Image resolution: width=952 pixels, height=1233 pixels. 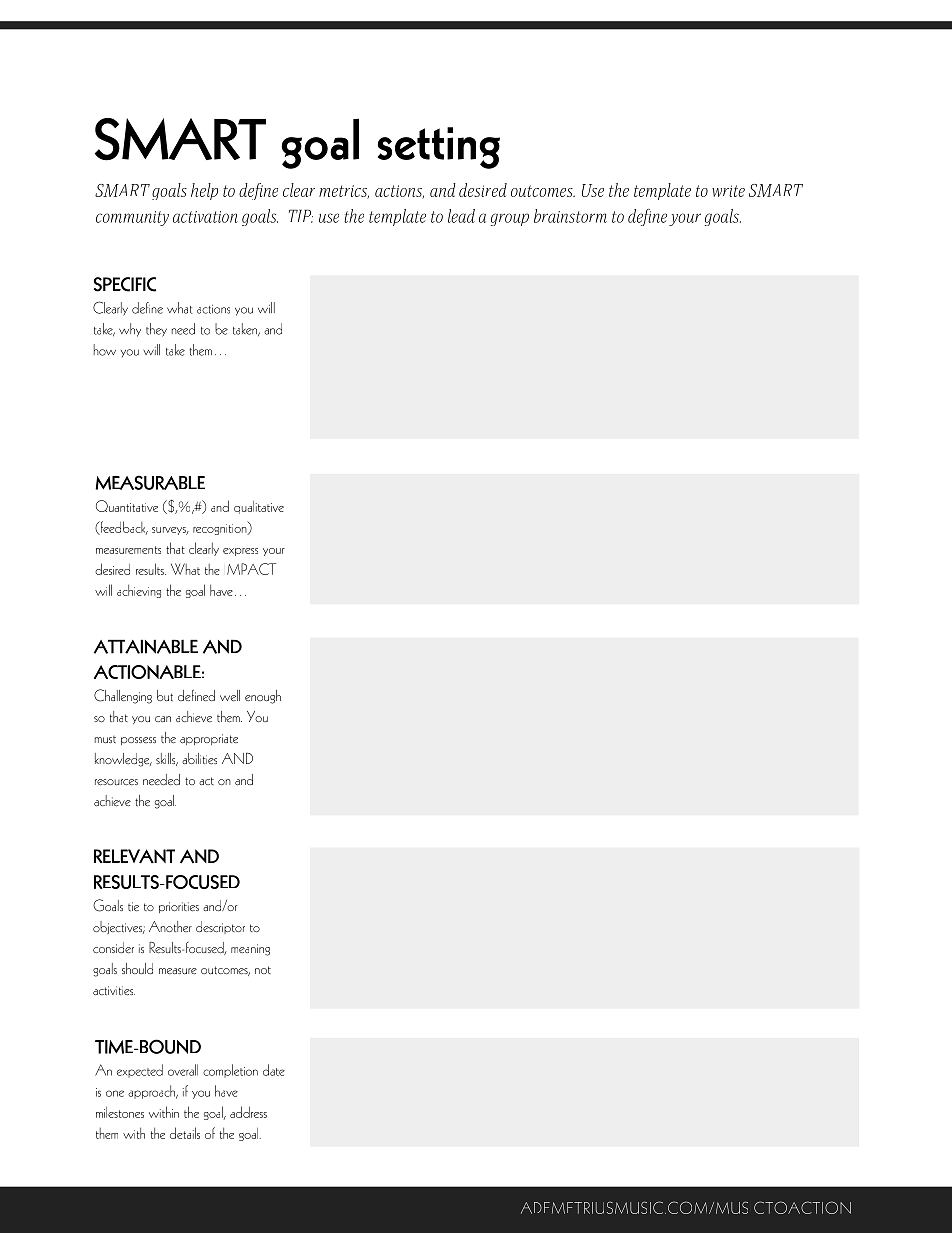 I want to click on ATTAINABLE, so click(x=146, y=646).
